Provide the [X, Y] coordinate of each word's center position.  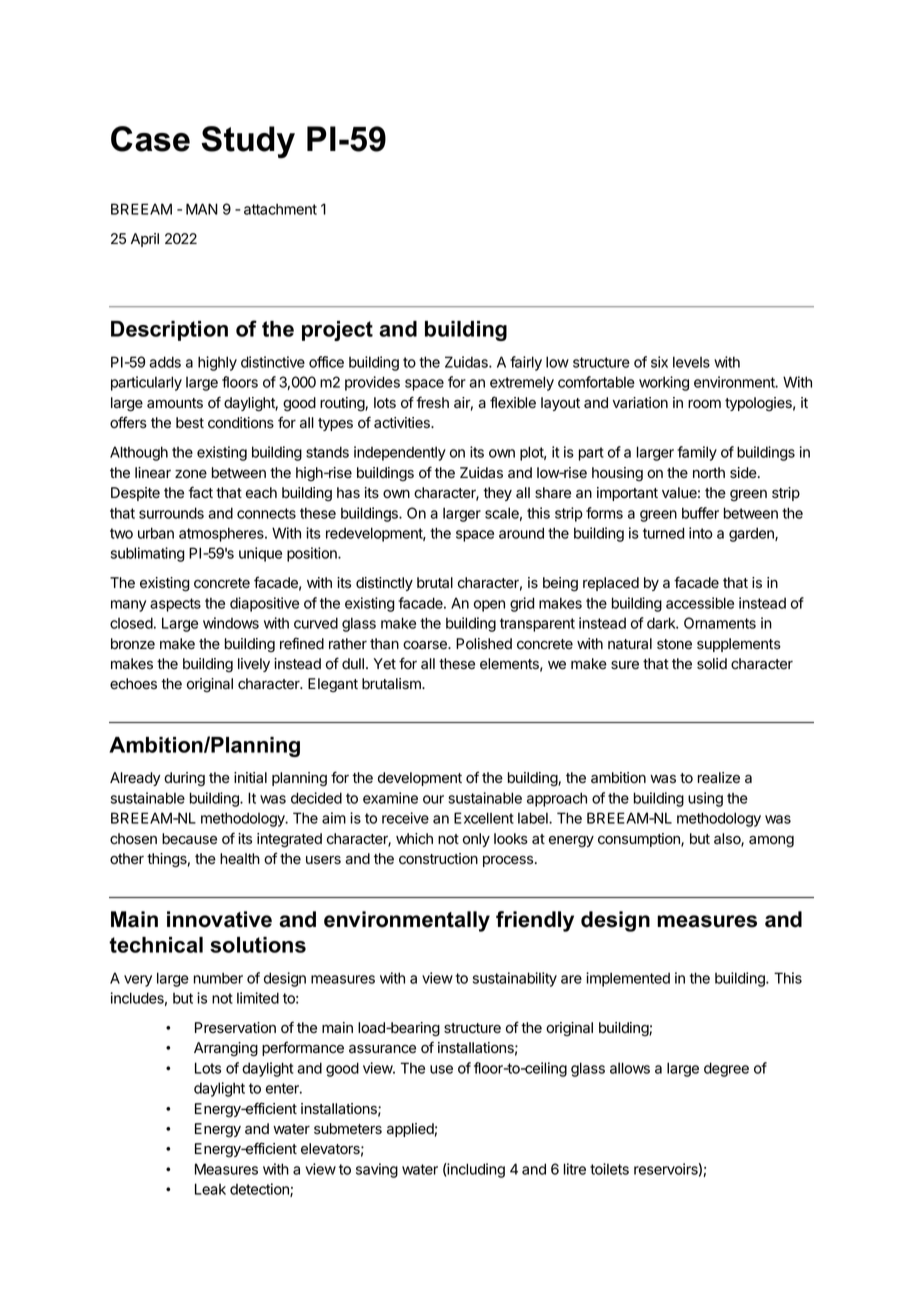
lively [254, 665]
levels [691, 362]
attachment [280, 209]
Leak [210, 1189]
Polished [484, 644]
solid [712, 664]
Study [248, 142]
